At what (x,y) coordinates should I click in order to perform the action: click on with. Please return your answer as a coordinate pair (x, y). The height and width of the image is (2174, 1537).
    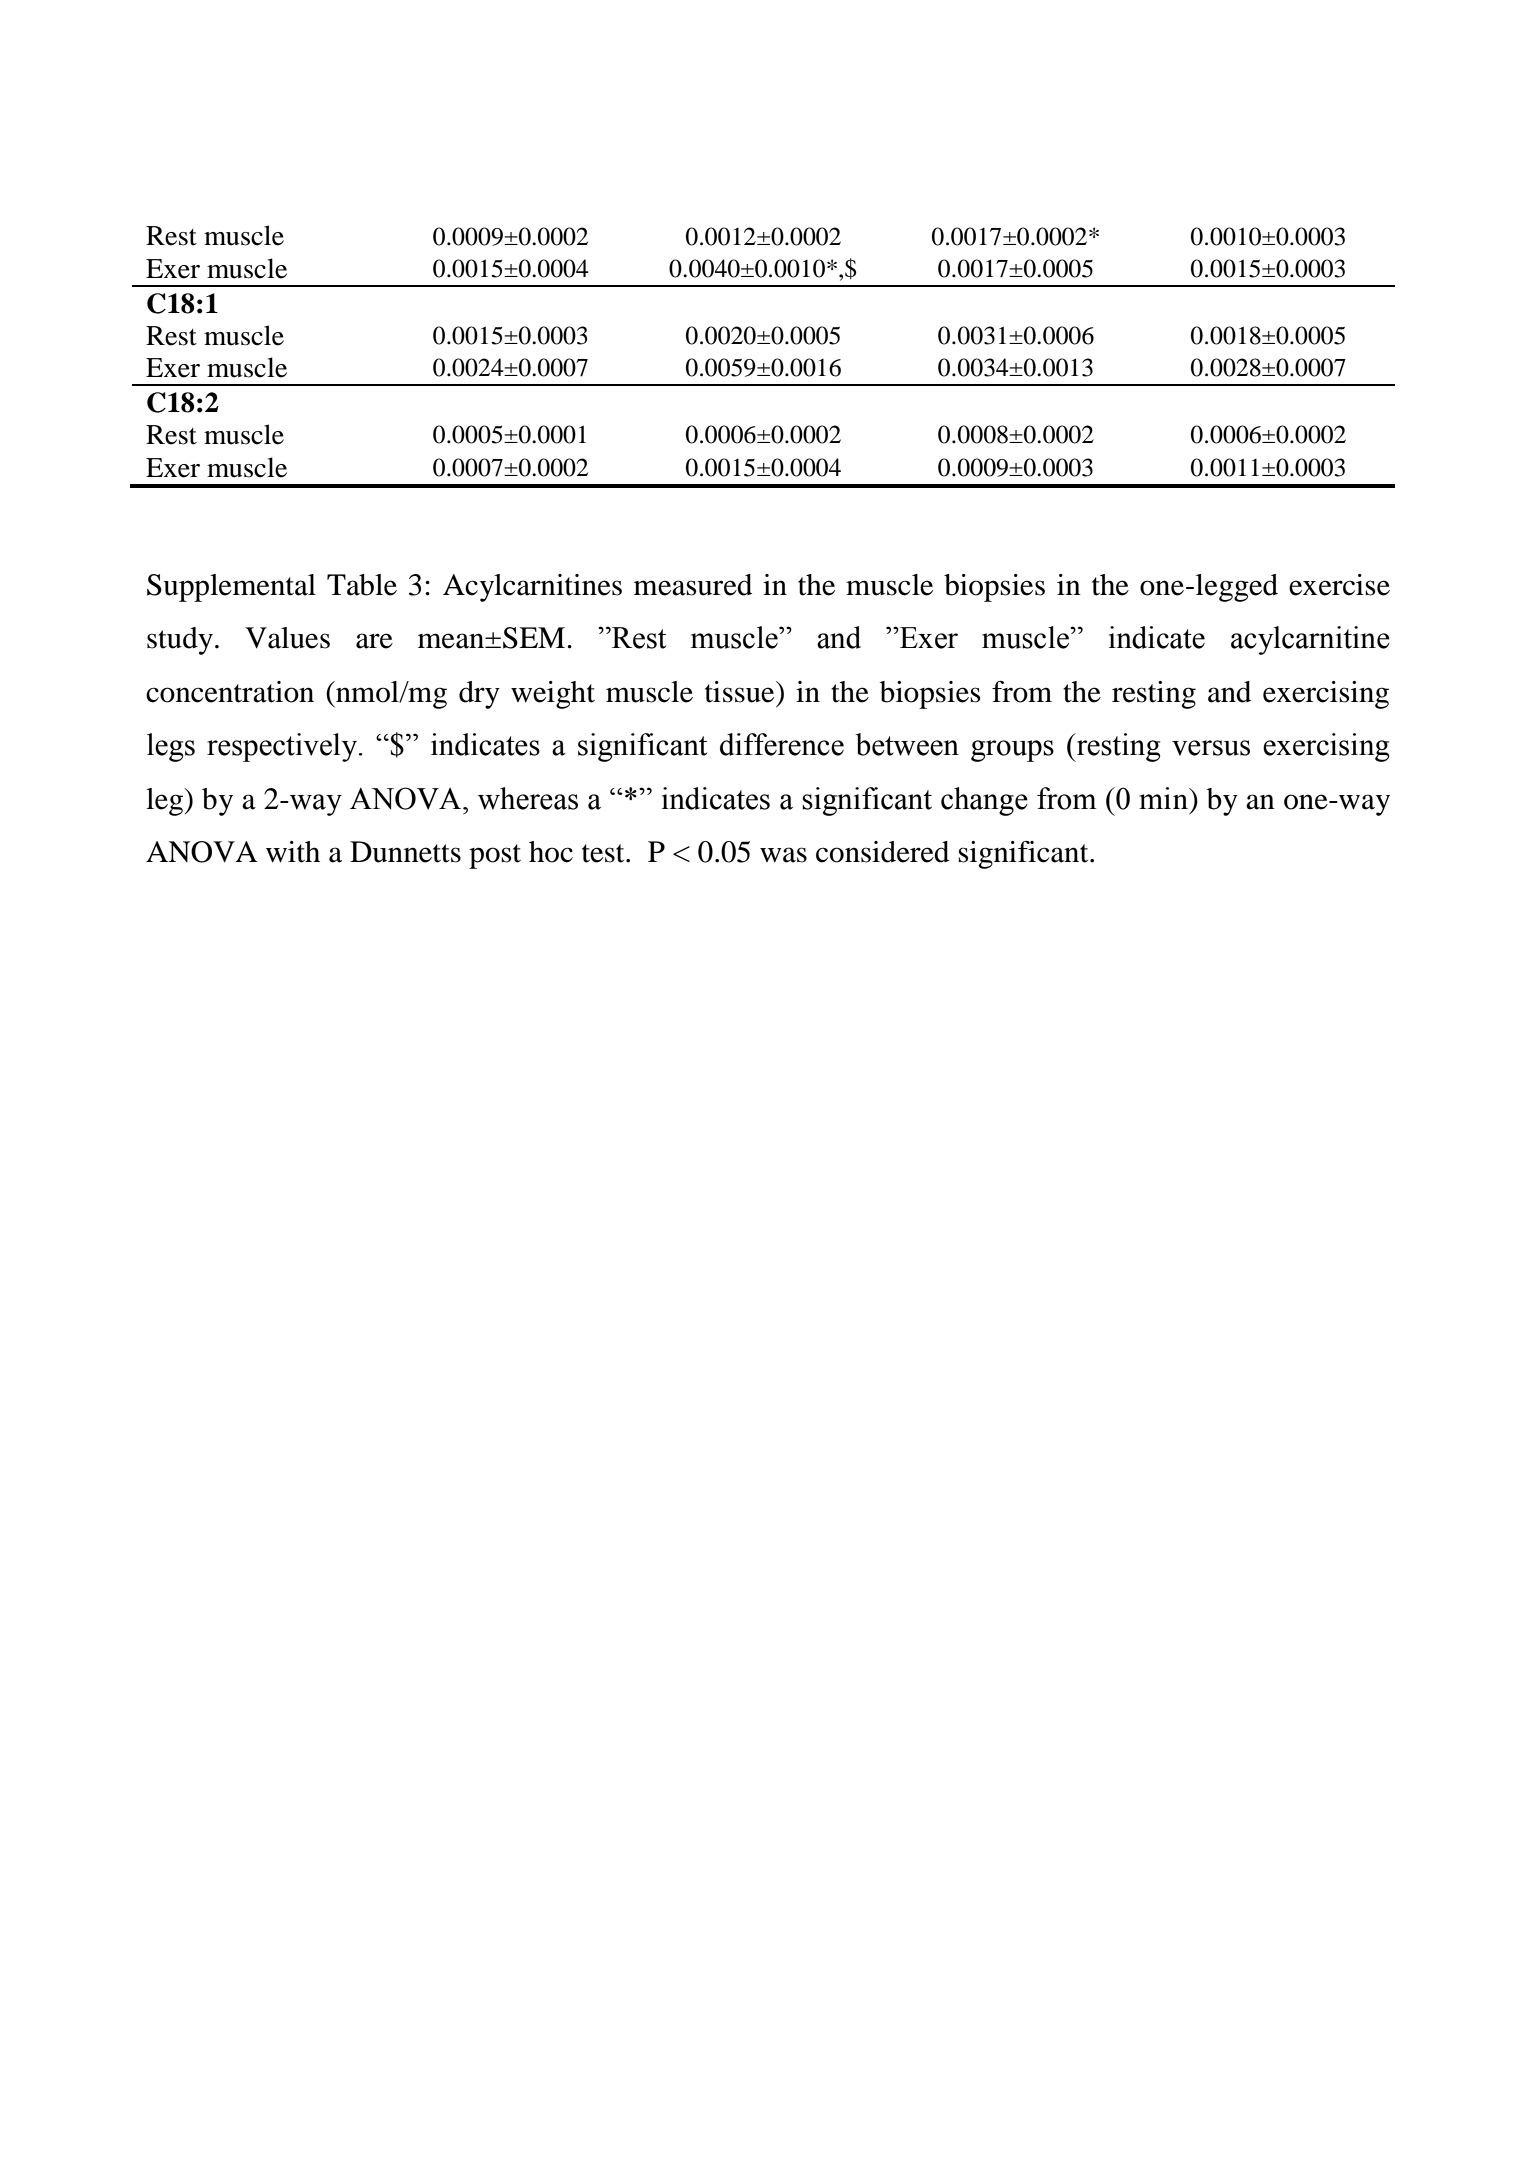
    Looking at the image, I should click on (293, 852).
